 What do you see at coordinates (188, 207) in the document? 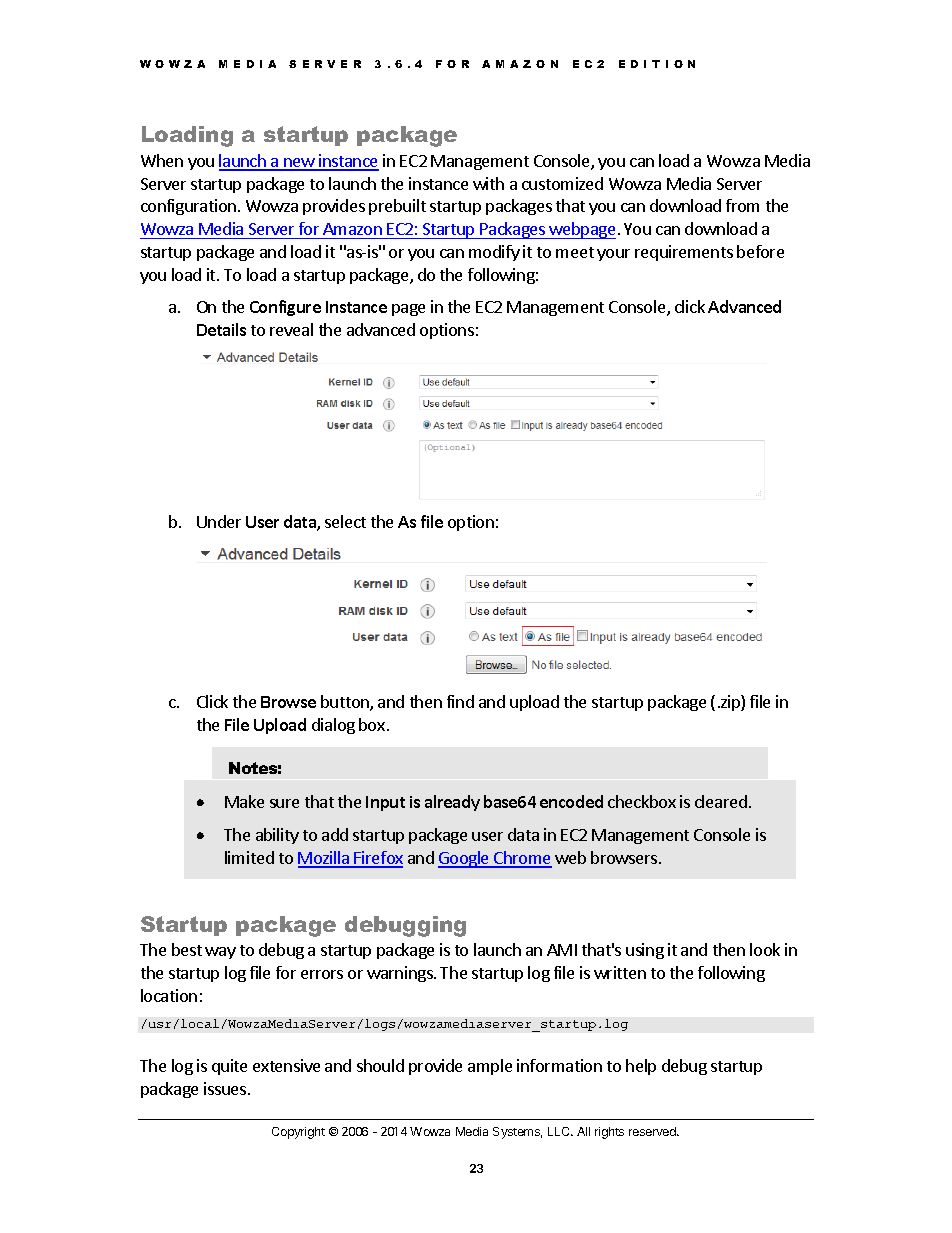
I see `configuration` at bounding box center [188, 207].
